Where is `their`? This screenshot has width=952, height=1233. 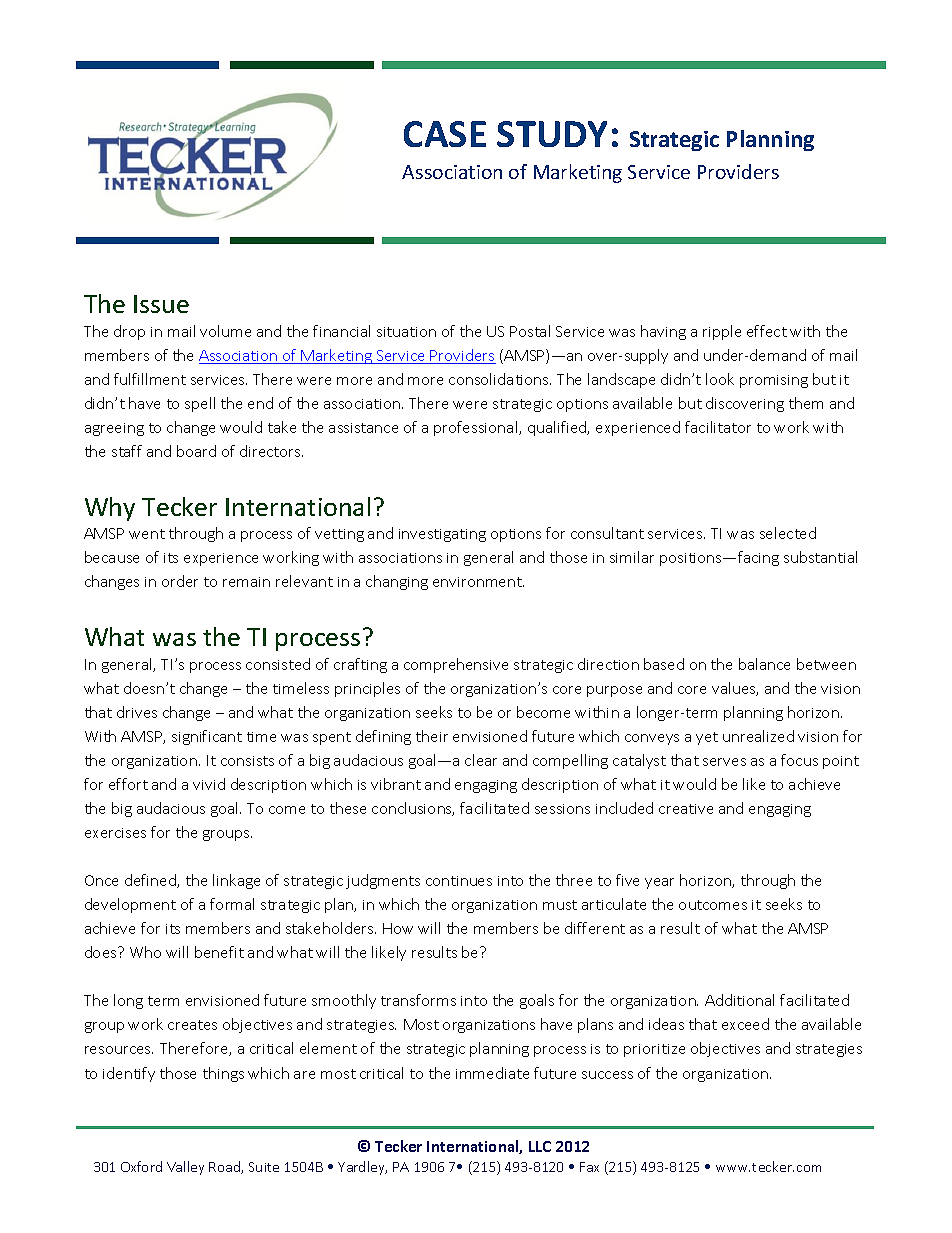 their is located at coordinates (432, 736).
